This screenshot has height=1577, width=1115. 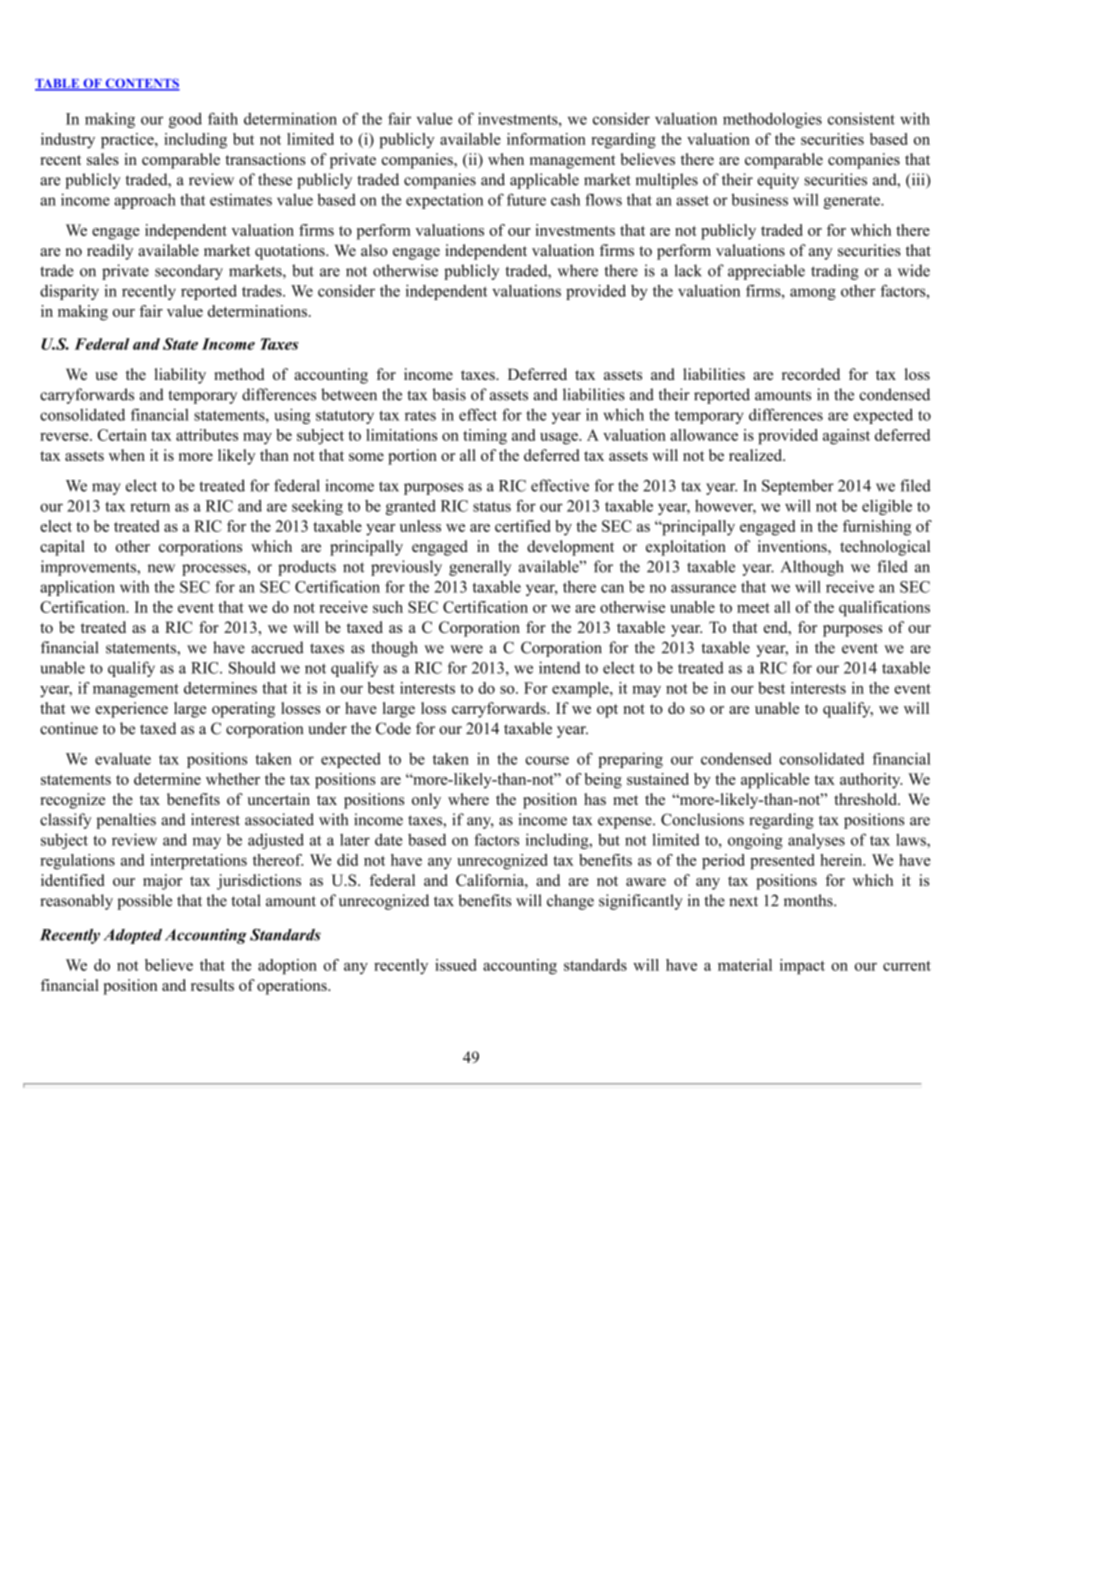 I want to click on return, so click(x=150, y=506).
